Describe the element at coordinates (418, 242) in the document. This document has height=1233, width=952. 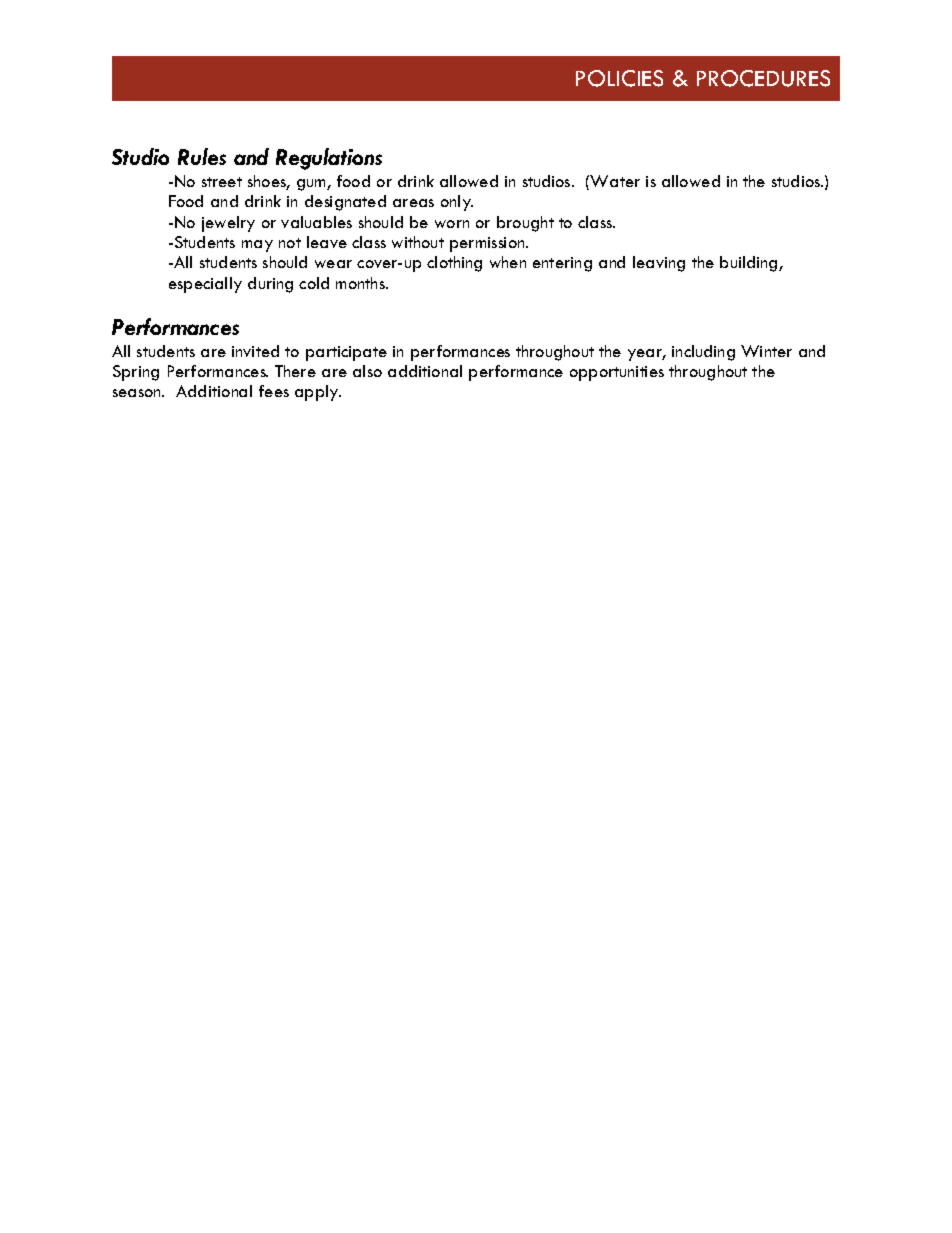
I see `without` at that location.
